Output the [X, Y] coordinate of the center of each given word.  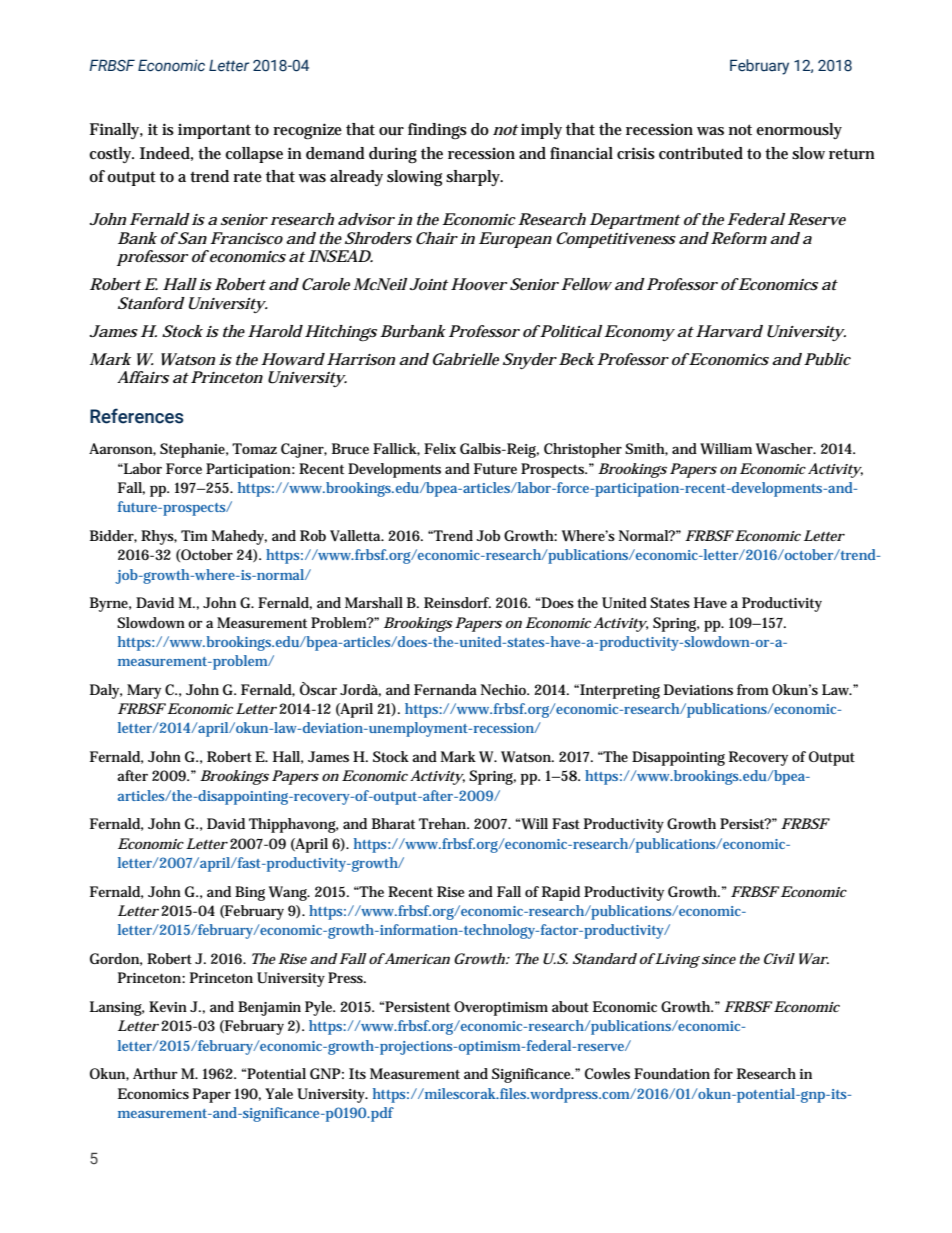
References [137, 416]
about [570, 1006]
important [214, 131]
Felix [440, 448]
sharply [474, 178]
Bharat [393, 823]
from [753, 689]
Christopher [583, 450]
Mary [144, 691]
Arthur [155, 1073]
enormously [799, 131]
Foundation [672, 1073]
